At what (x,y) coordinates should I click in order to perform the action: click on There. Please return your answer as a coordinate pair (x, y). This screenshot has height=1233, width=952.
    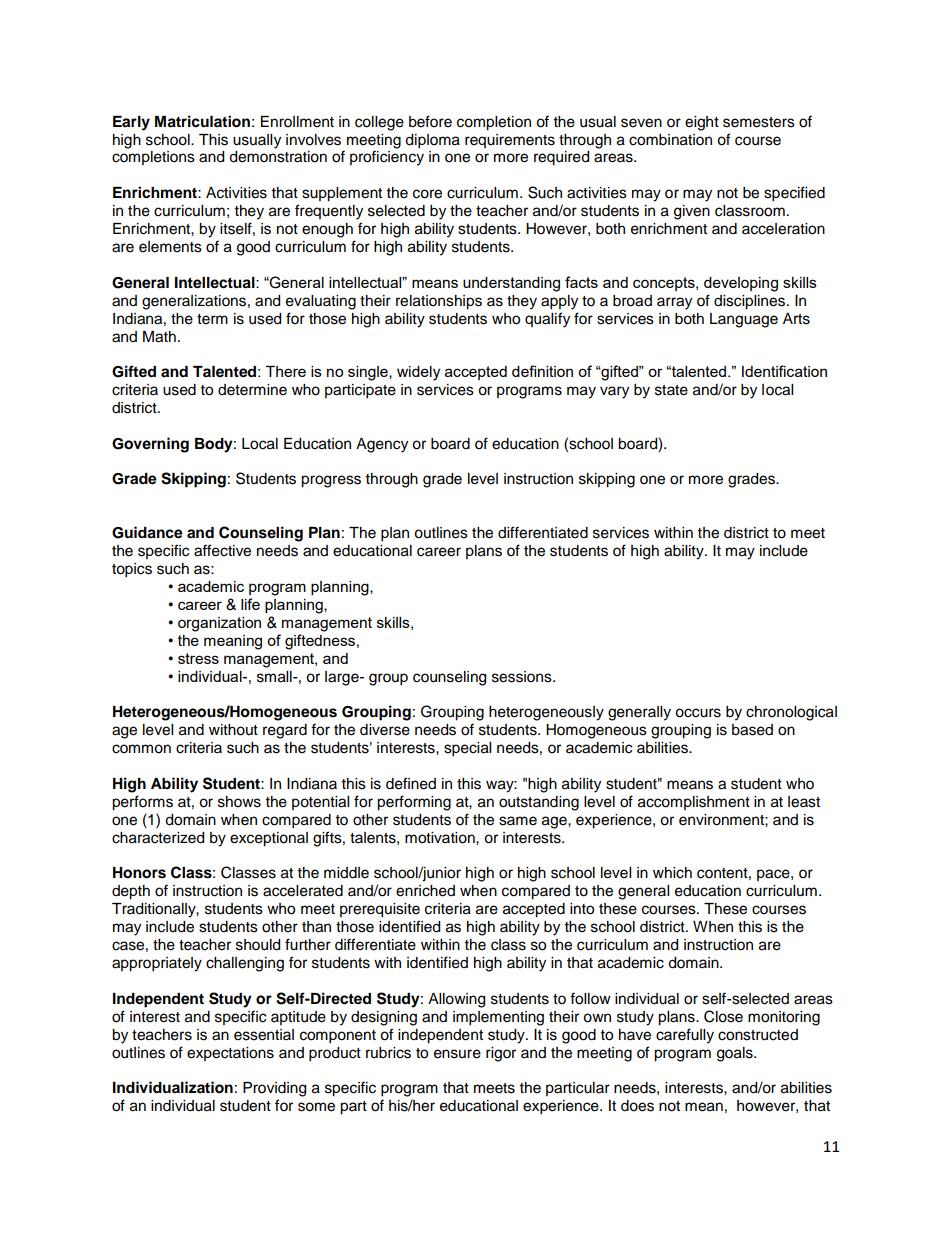
    Looking at the image, I should click on (286, 371).
